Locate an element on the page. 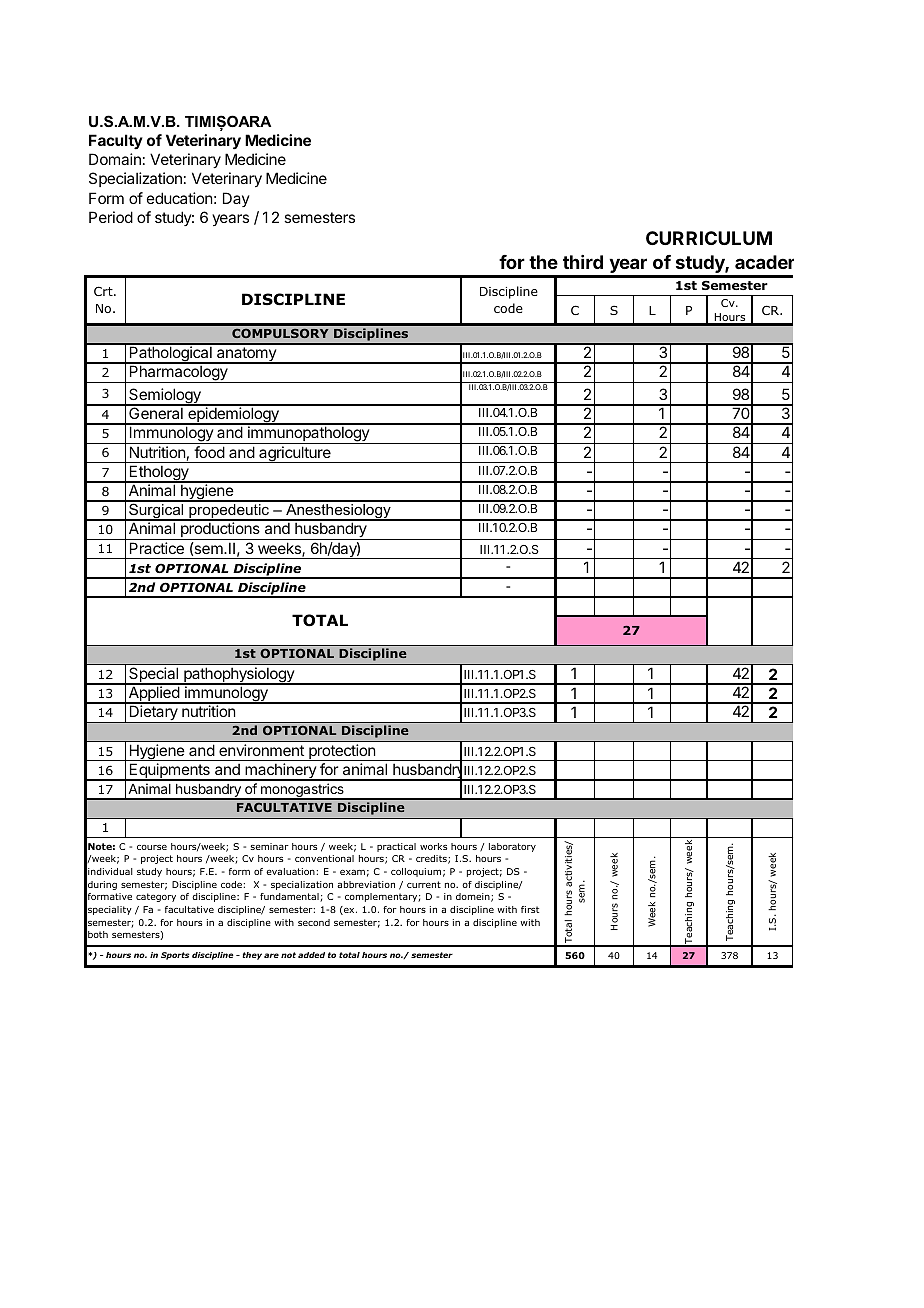 The height and width of the document is (1308, 924). first is located at coordinates (530, 909).
